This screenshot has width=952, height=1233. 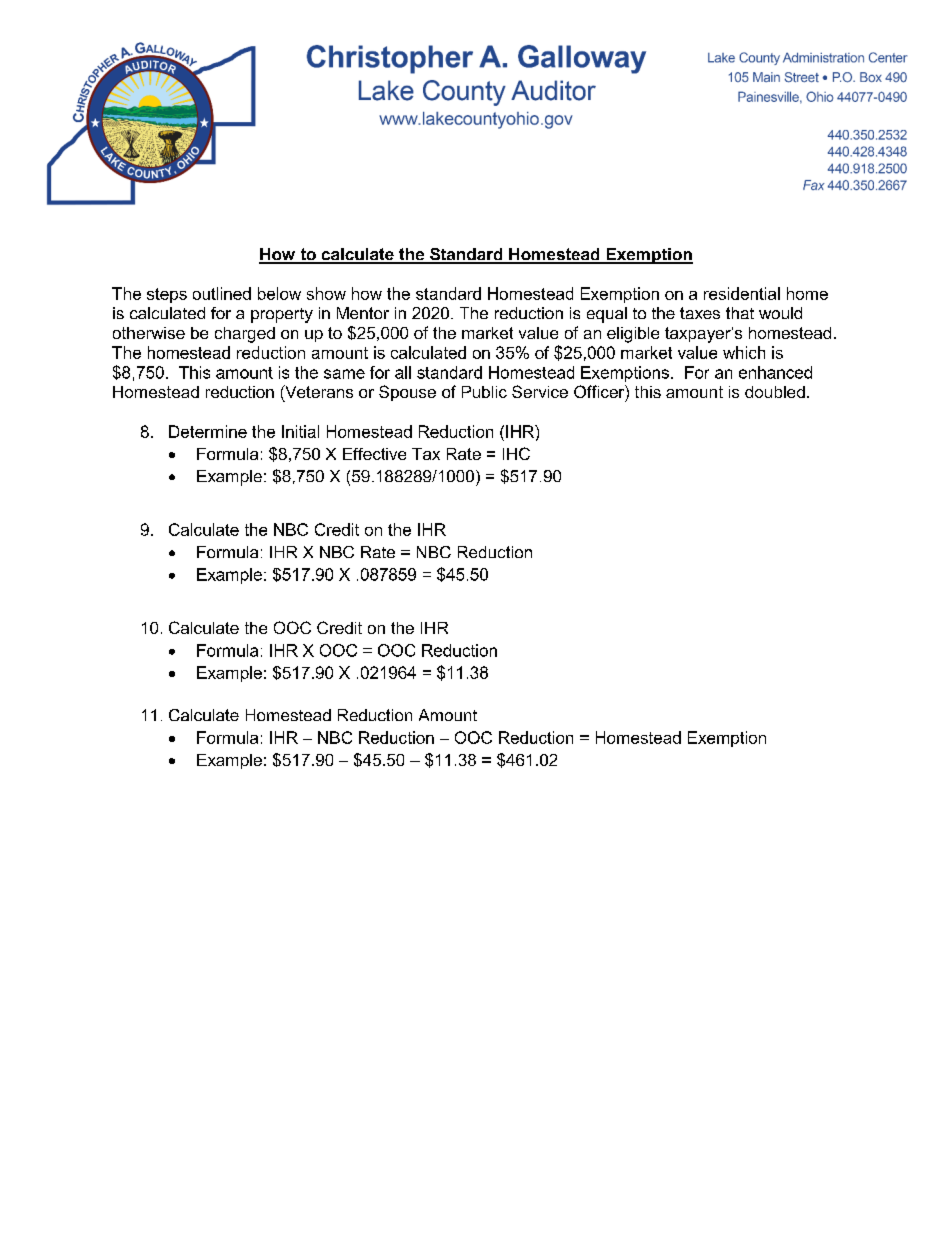 I want to click on charged, so click(x=245, y=335).
